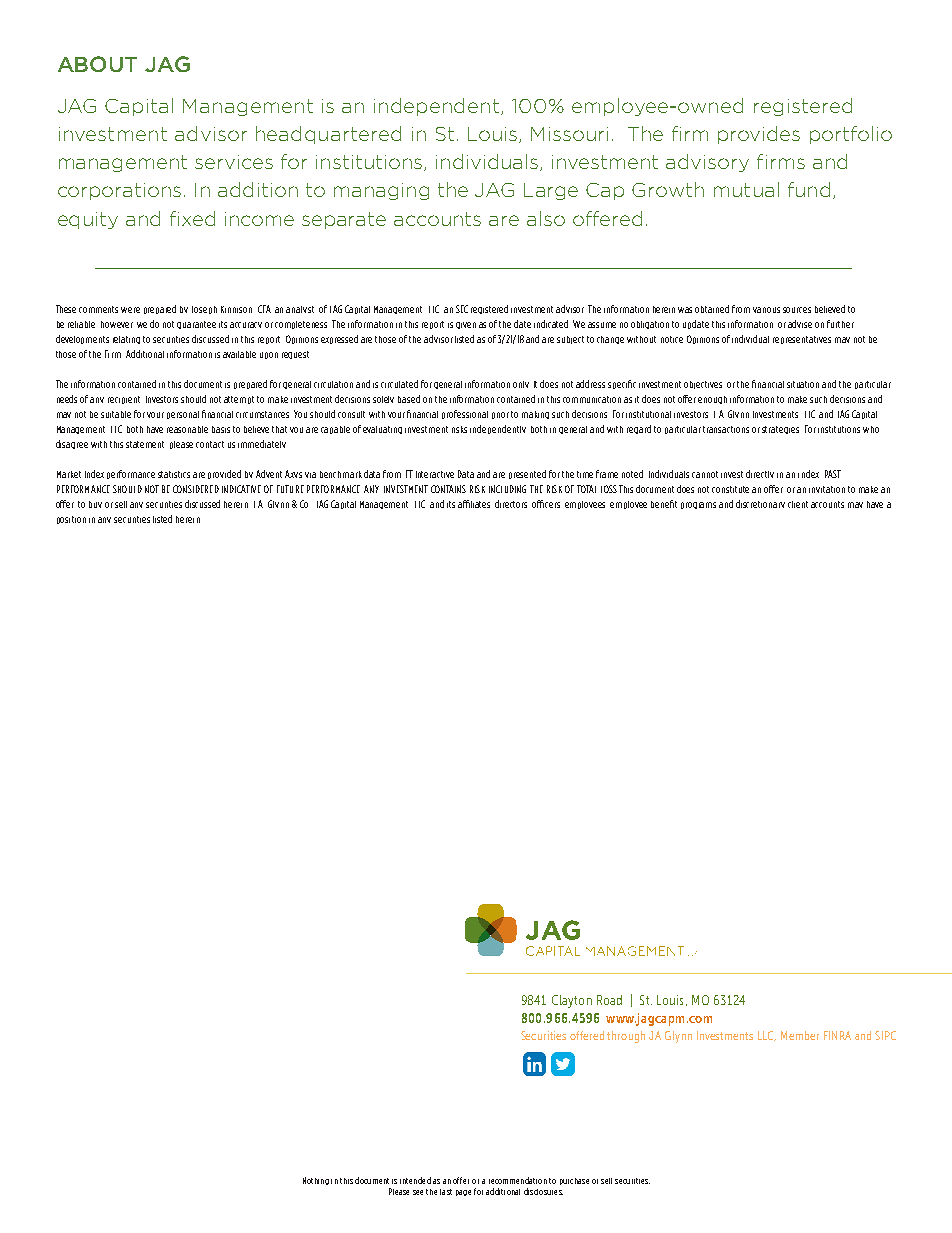 This document has height=1233, width=952. Describe the element at coordinates (569, 134) in the document. I see `Missouri` at that location.
